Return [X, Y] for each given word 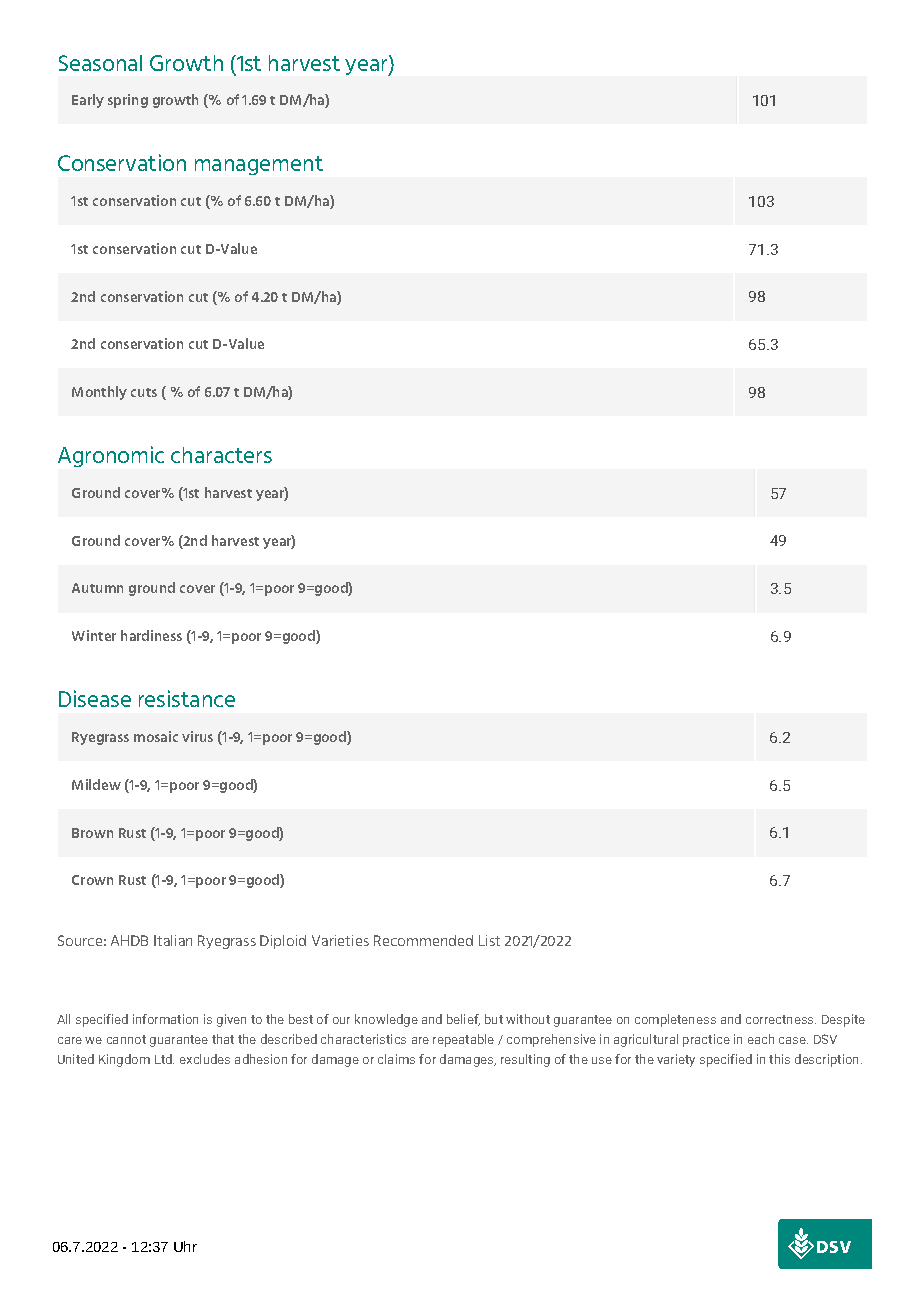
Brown [92, 833]
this [779, 1059]
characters [221, 455]
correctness [781, 1019]
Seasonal [100, 63]
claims [396, 1059]
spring [128, 101]
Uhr [185, 1246]
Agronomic [111, 456]
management [259, 165]
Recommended [423, 940]
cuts [144, 392]
